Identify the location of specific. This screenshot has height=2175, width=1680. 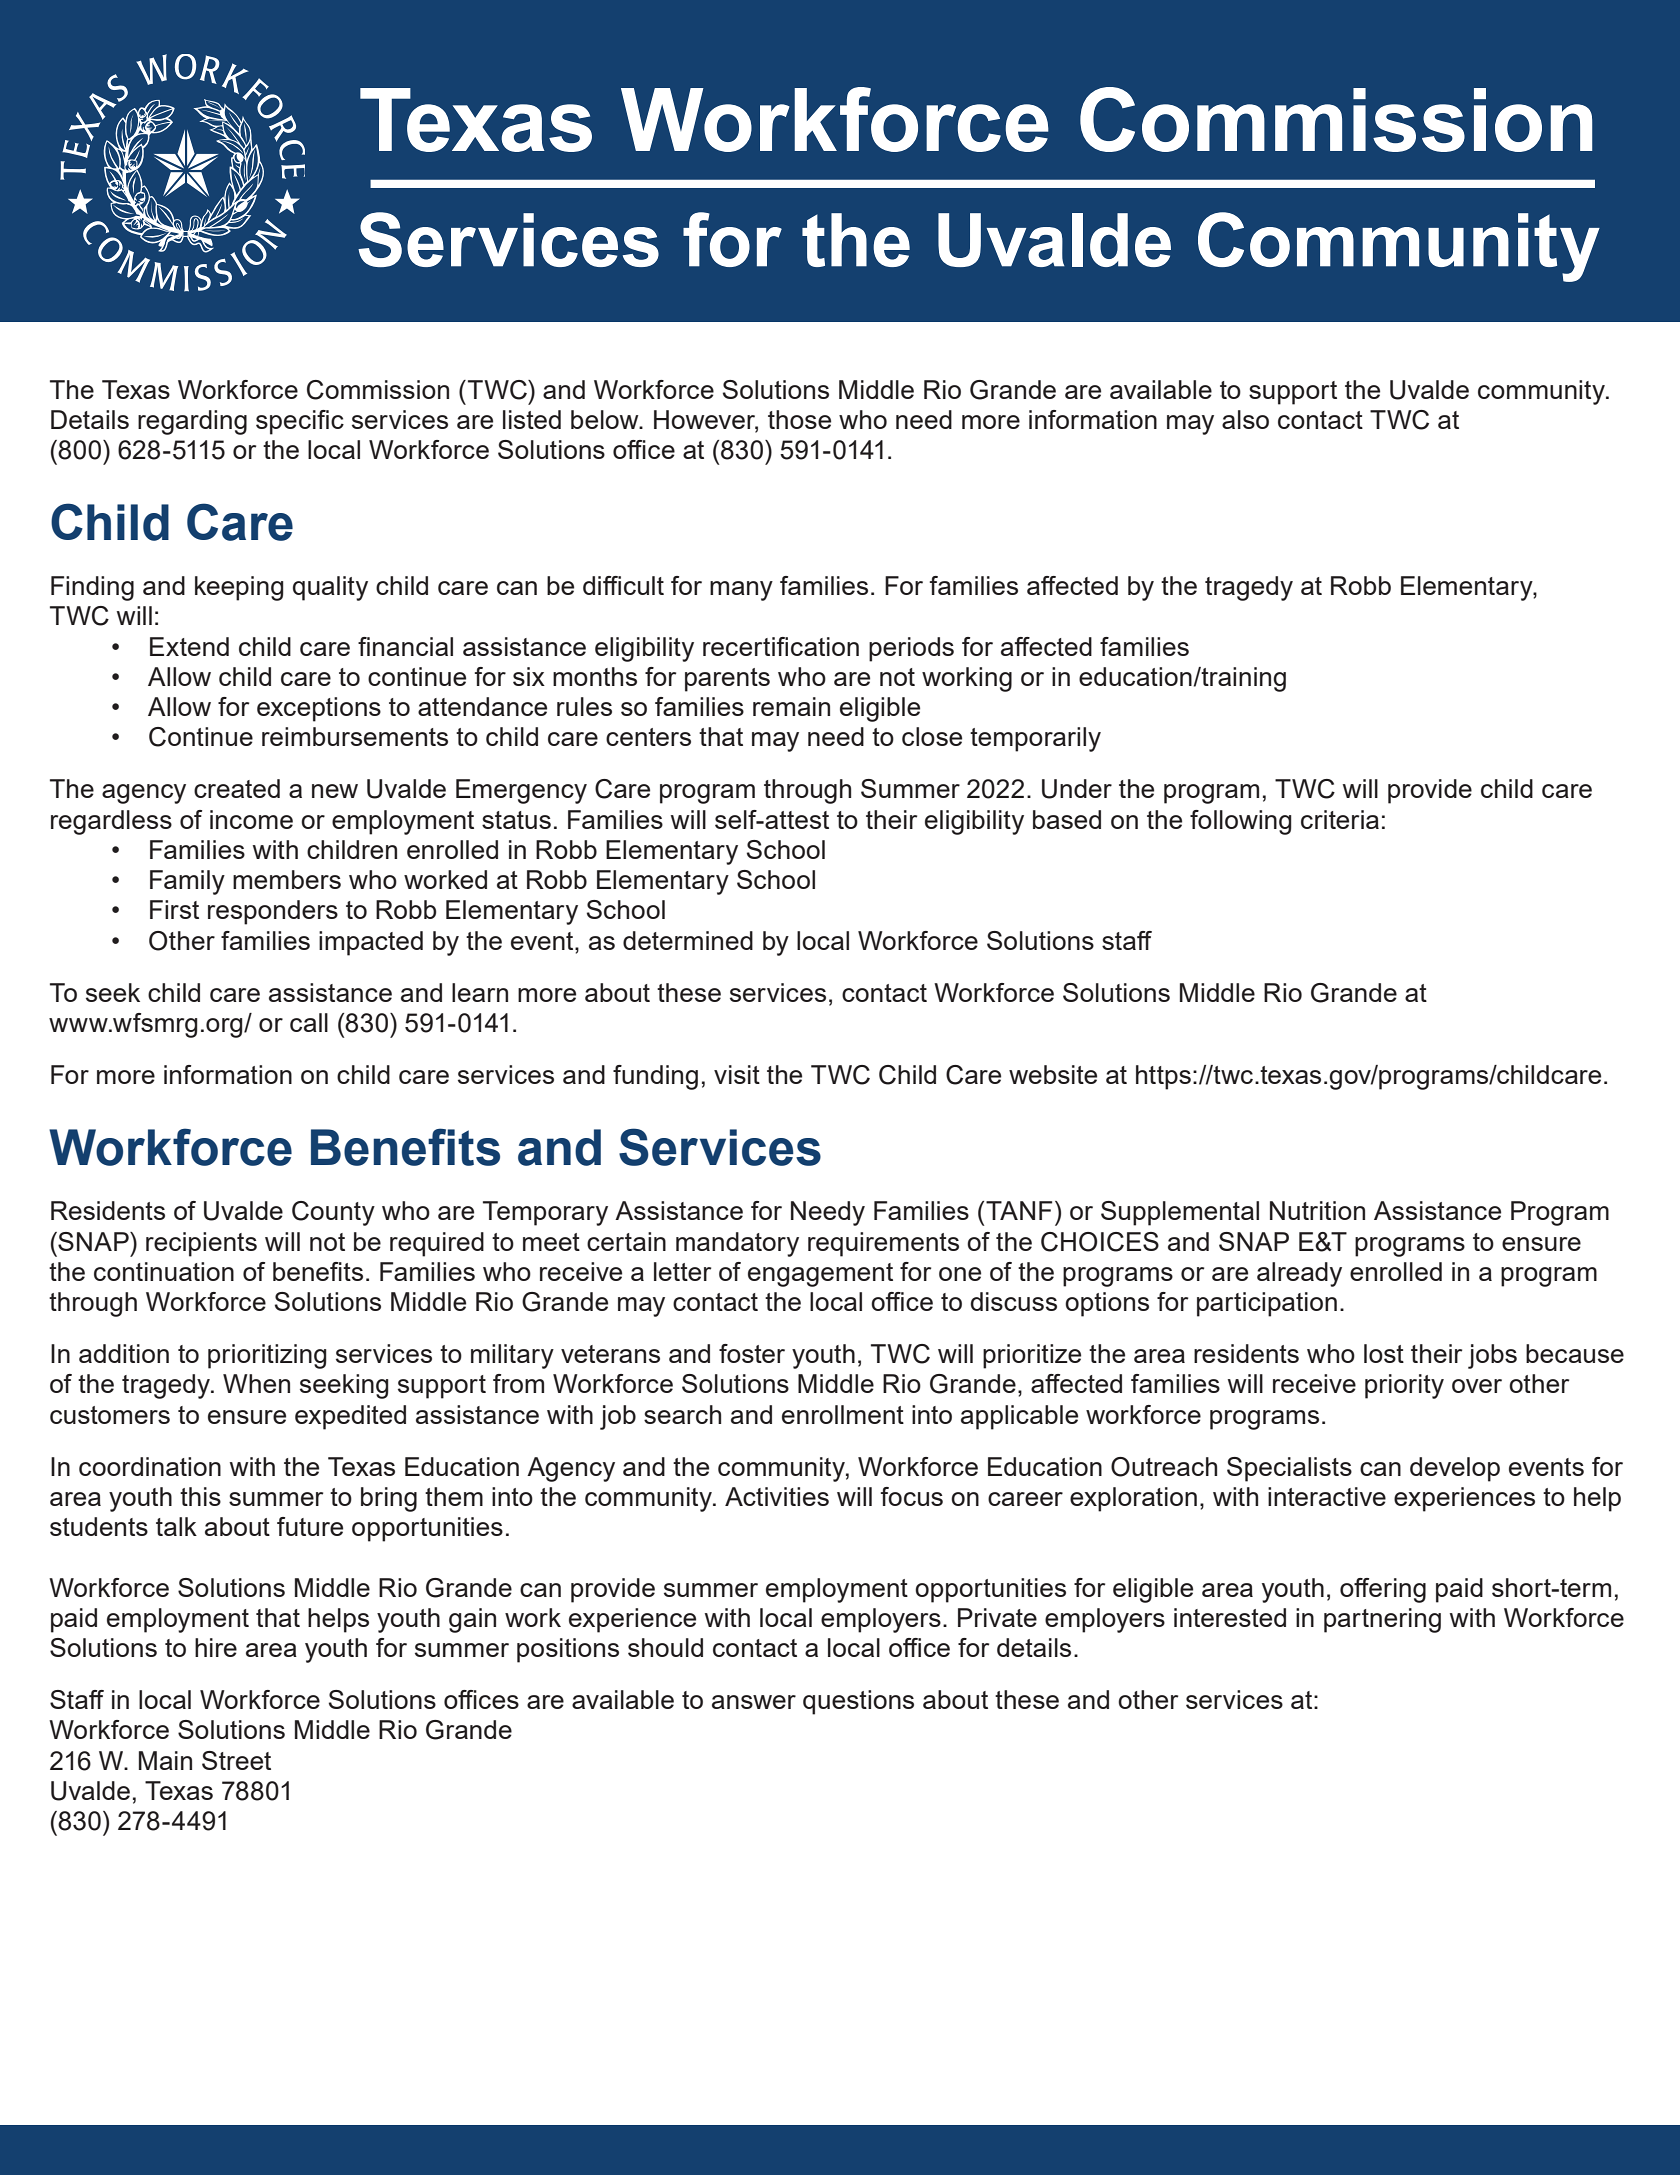
(300, 422).
